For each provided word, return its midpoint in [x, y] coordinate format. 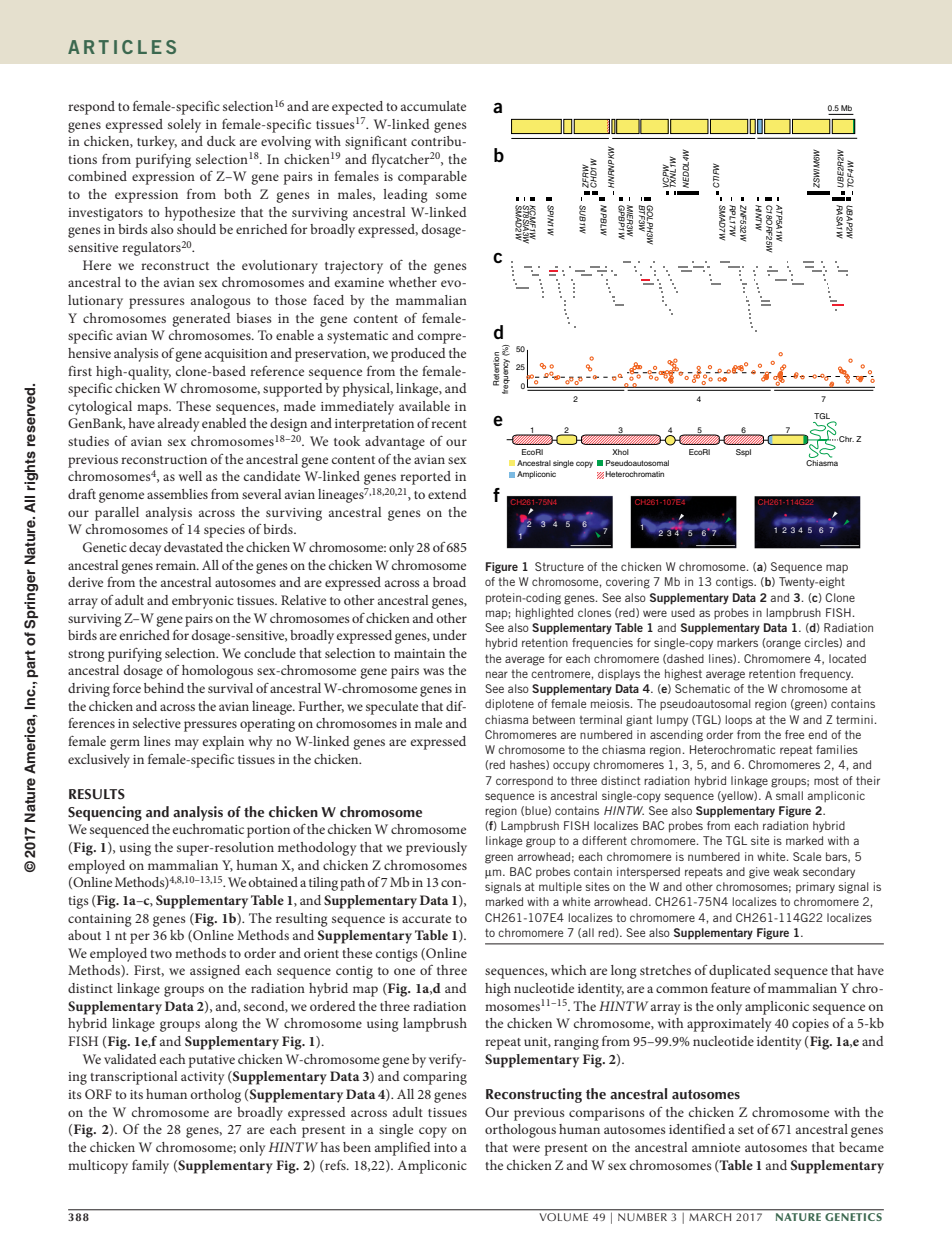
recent [449, 424]
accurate [426, 919]
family [150, 1167]
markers [737, 642]
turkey [157, 143]
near [497, 674]
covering [628, 583]
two [161, 954]
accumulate [433, 106]
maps [153, 409]
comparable [432, 178]
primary [815, 888]
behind [164, 688]
